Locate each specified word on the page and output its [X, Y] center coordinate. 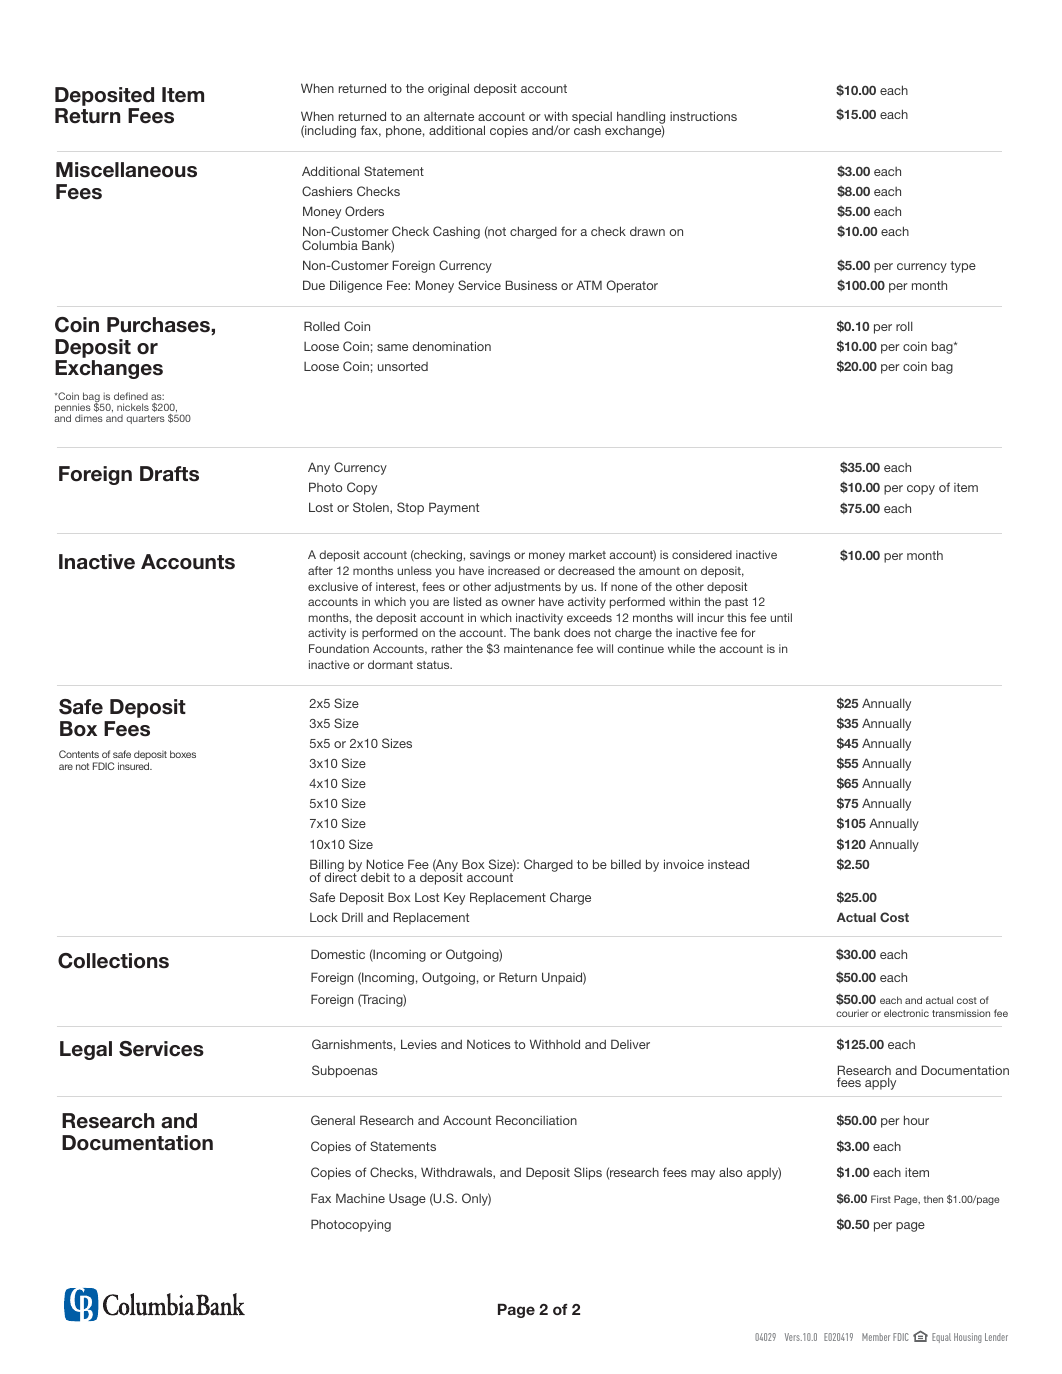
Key [454, 898]
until [781, 617]
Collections [113, 961]
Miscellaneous [126, 170]
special [592, 118]
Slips [588, 1173]
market [587, 554]
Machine [360, 1198]
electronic [906, 1013]
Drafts [169, 474]
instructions [703, 116]
